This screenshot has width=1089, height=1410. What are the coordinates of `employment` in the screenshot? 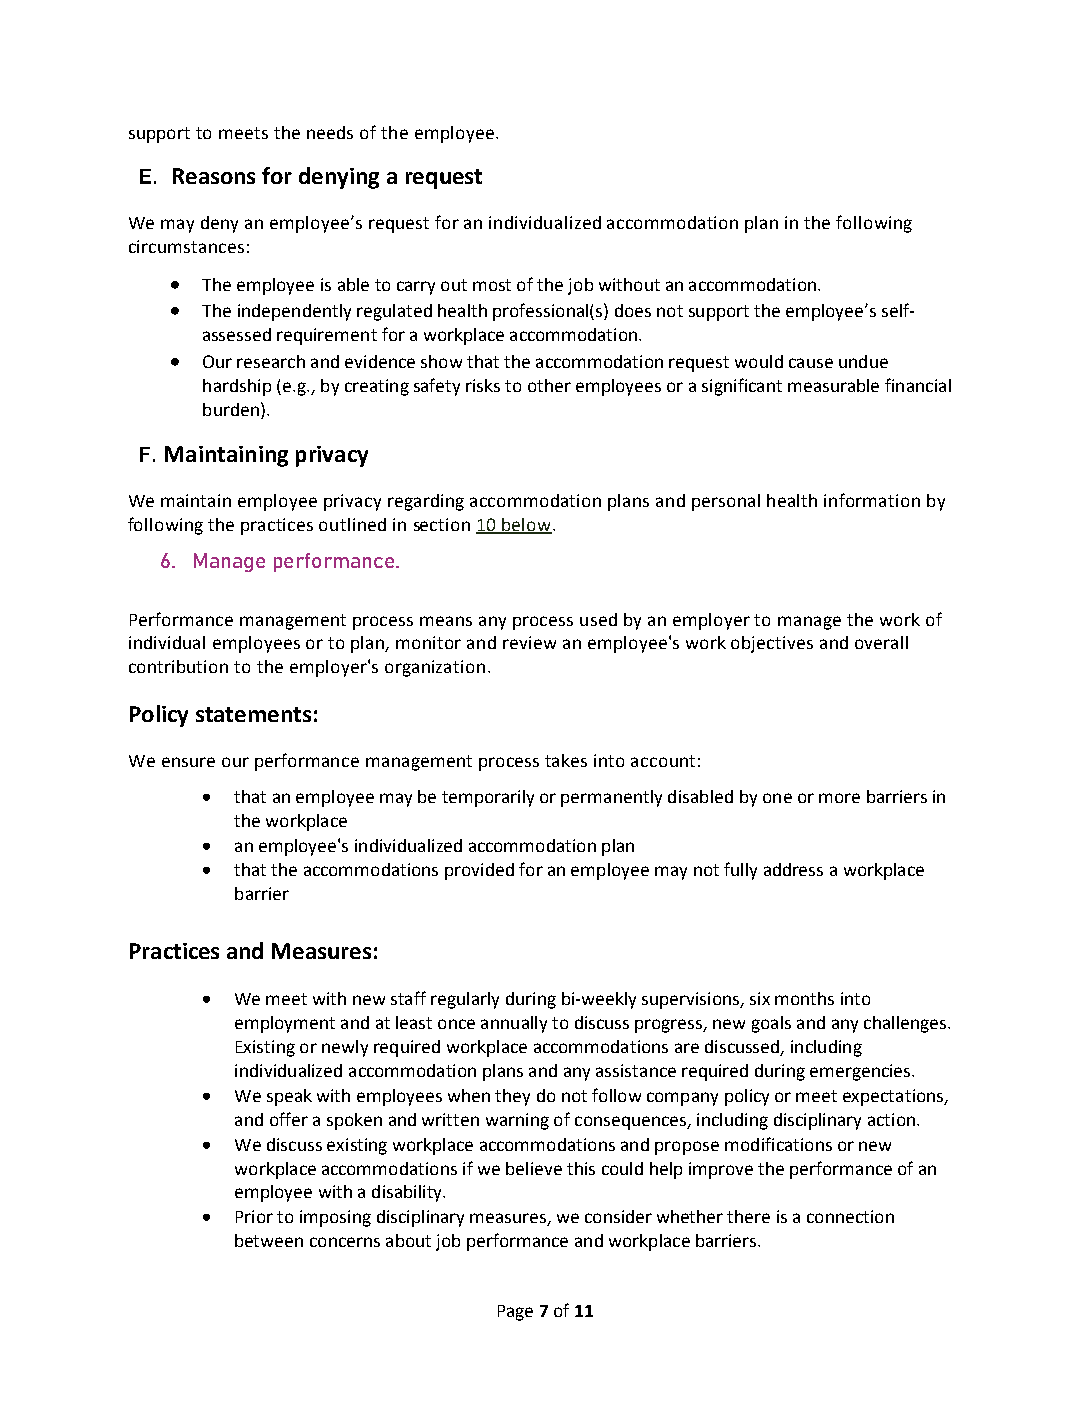 It's located at (285, 1024).
